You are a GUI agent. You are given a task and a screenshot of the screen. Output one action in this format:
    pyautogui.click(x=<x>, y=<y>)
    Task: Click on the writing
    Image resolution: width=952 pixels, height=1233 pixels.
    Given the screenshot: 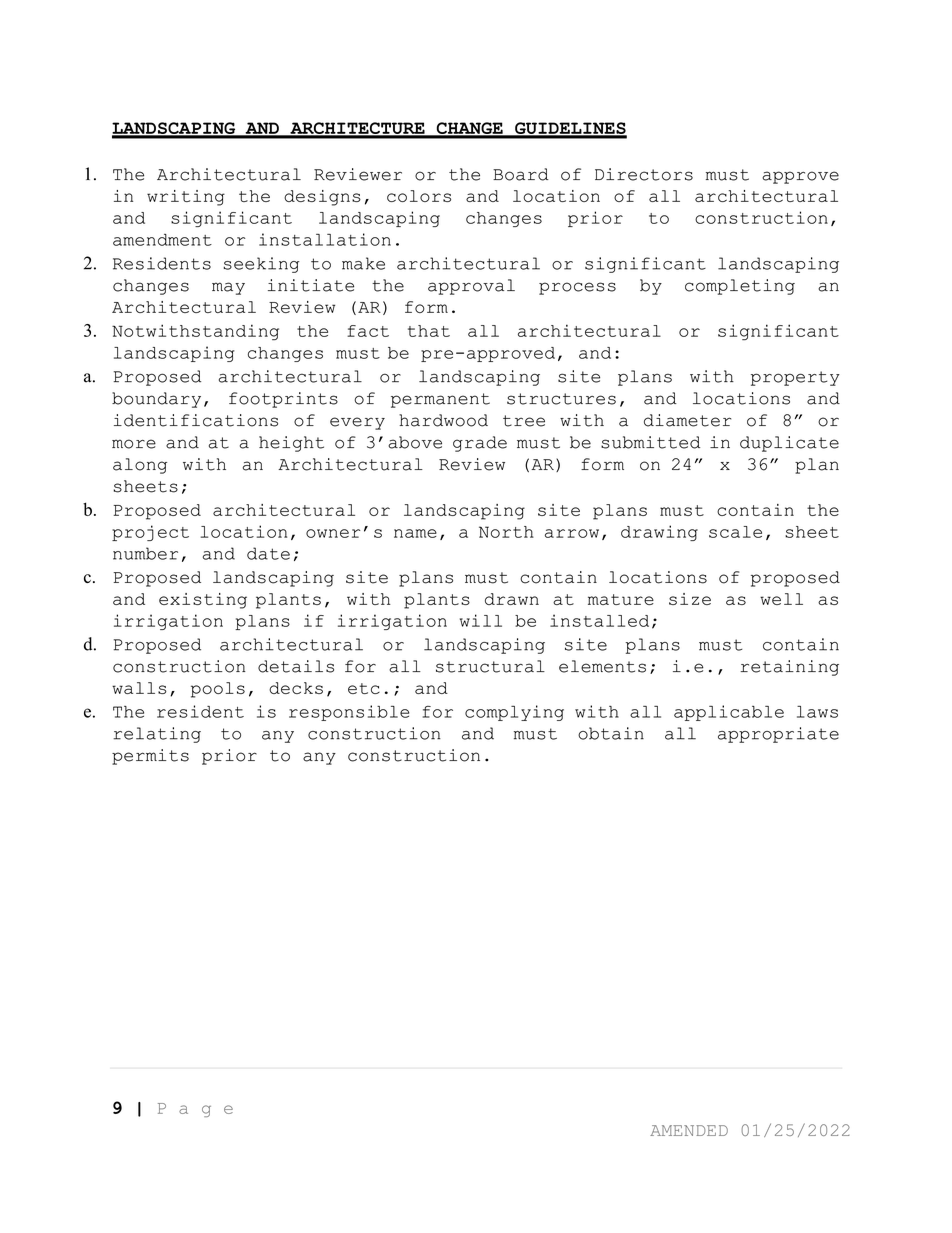 What is the action you would take?
    pyautogui.click(x=186, y=198)
